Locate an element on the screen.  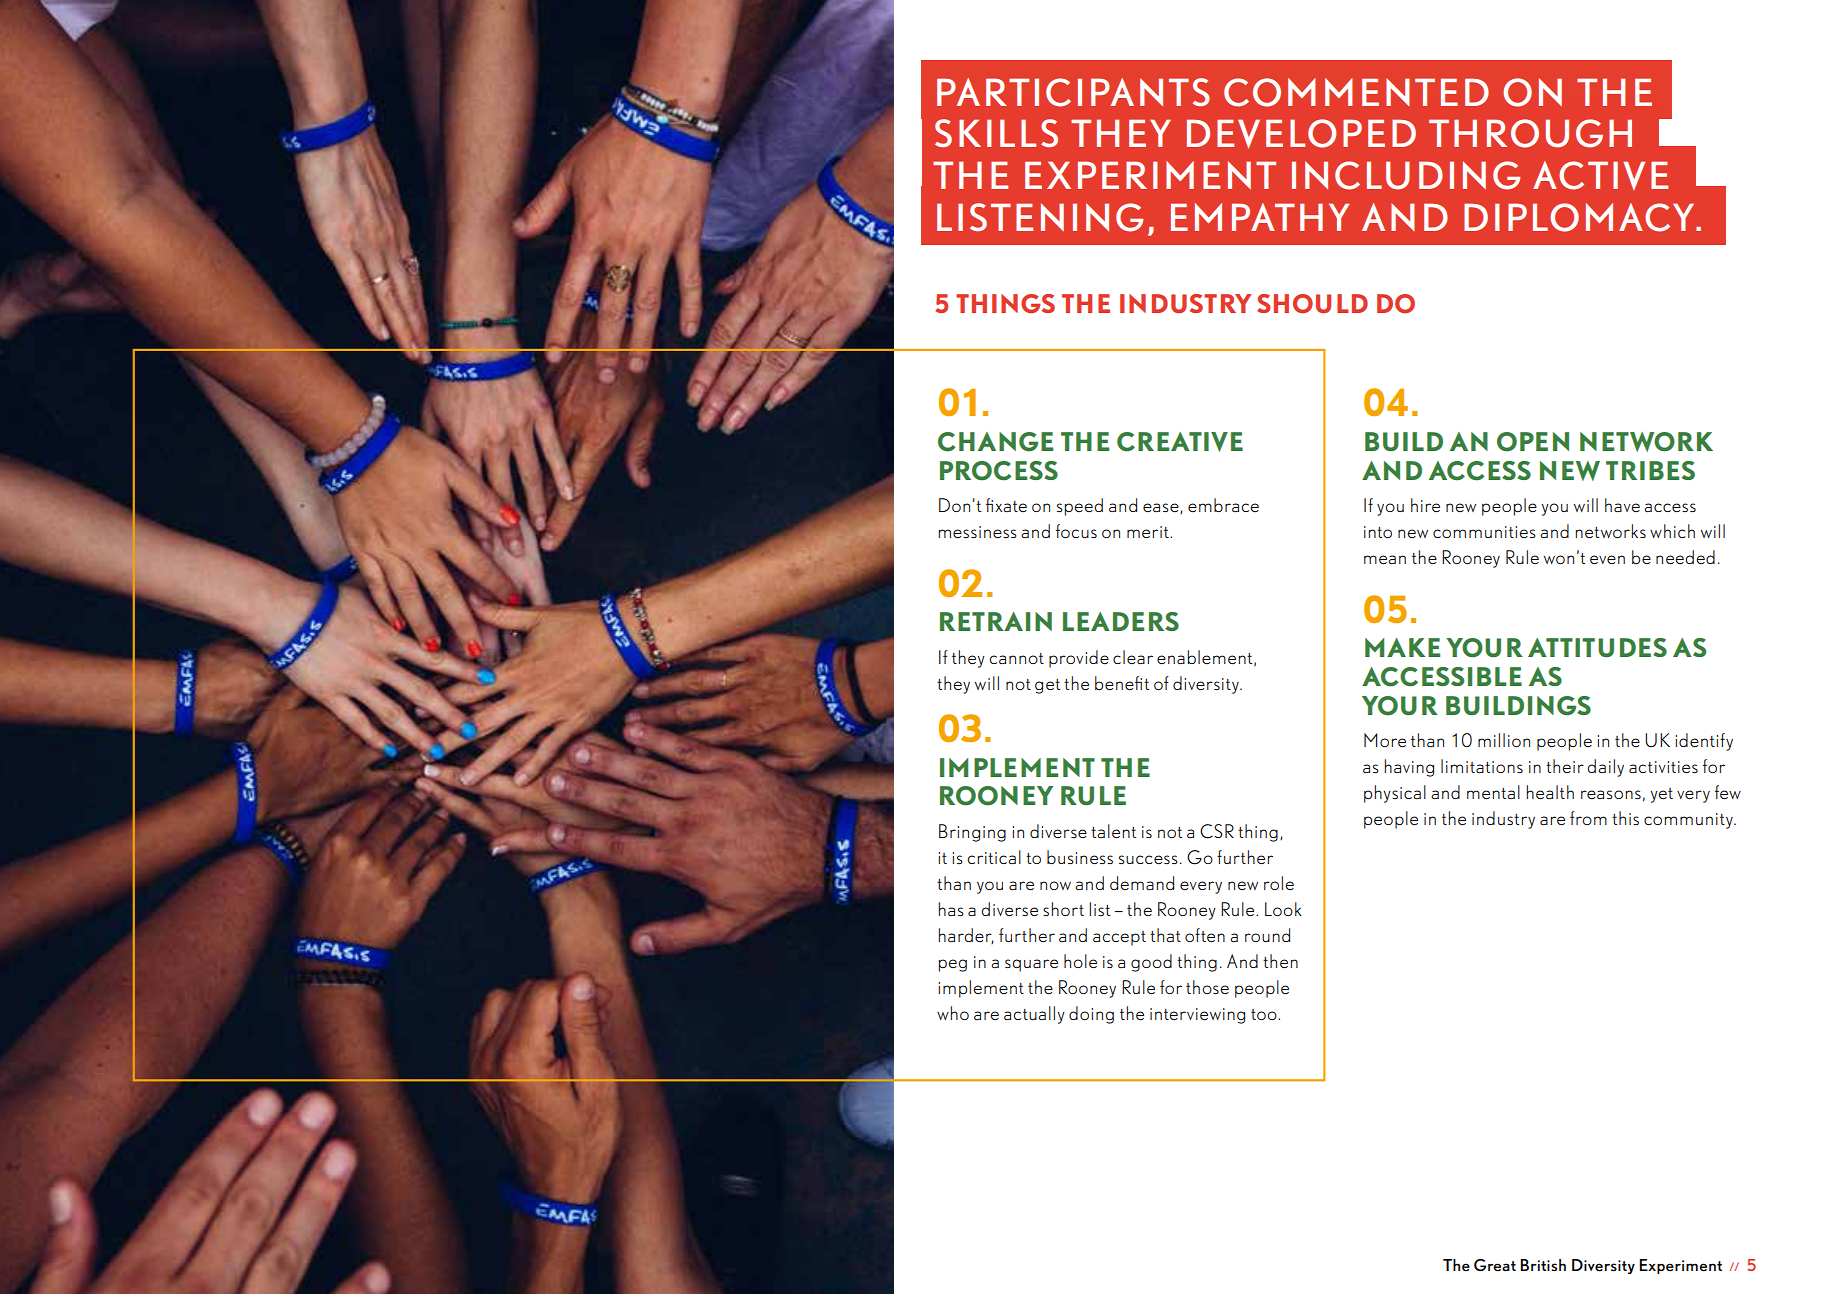
SKILLS is located at coordinates (996, 133).
